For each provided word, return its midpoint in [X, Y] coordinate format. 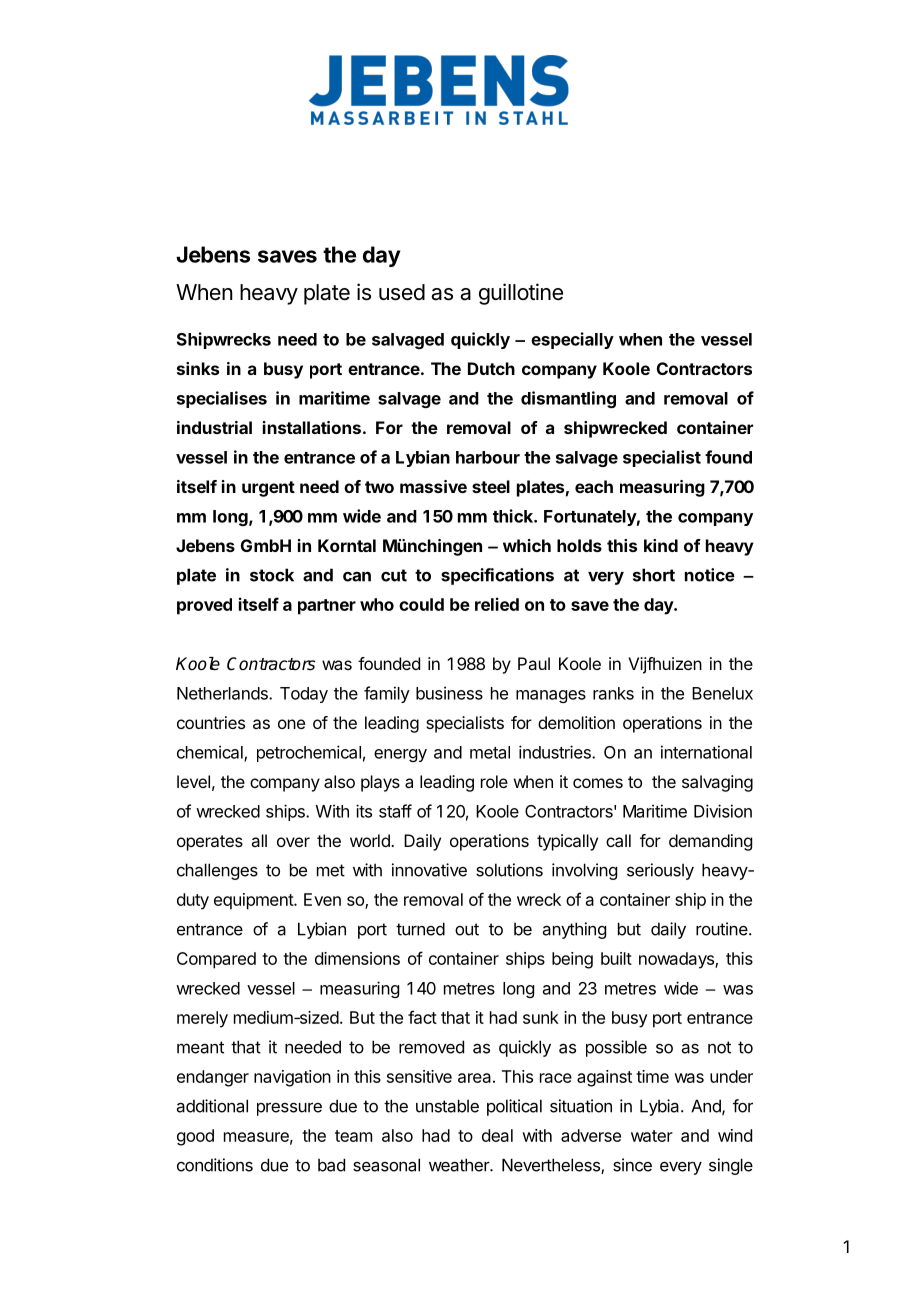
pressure [289, 1109]
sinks [198, 368]
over [293, 842]
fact [422, 1017]
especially [572, 340]
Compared [216, 960]
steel [491, 486]
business [449, 693]
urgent [268, 489]
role [494, 781]
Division [723, 811]
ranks [613, 693]
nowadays [677, 960]
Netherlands [223, 693]
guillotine [521, 294]
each [594, 486]
